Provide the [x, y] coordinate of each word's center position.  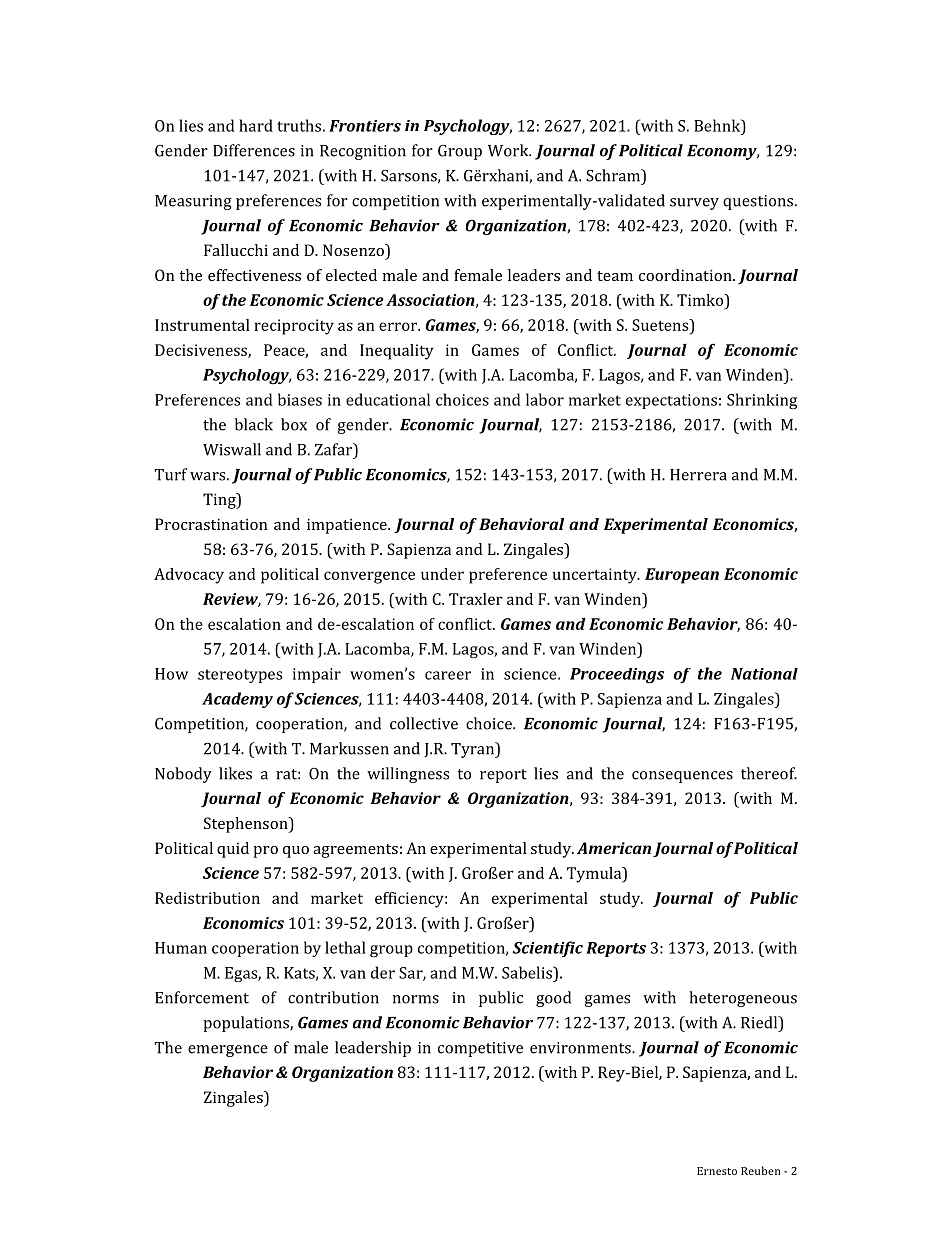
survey [694, 204]
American [614, 848]
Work [509, 150]
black [254, 424]
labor [545, 399]
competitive [480, 1049]
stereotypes [240, 676]
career [448, 675]
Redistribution [207, 898]
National [764, 674]
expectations [671, 401]
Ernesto [717, 1171]
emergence [228, 1051]
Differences [254, 150]
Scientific [548, 949]
